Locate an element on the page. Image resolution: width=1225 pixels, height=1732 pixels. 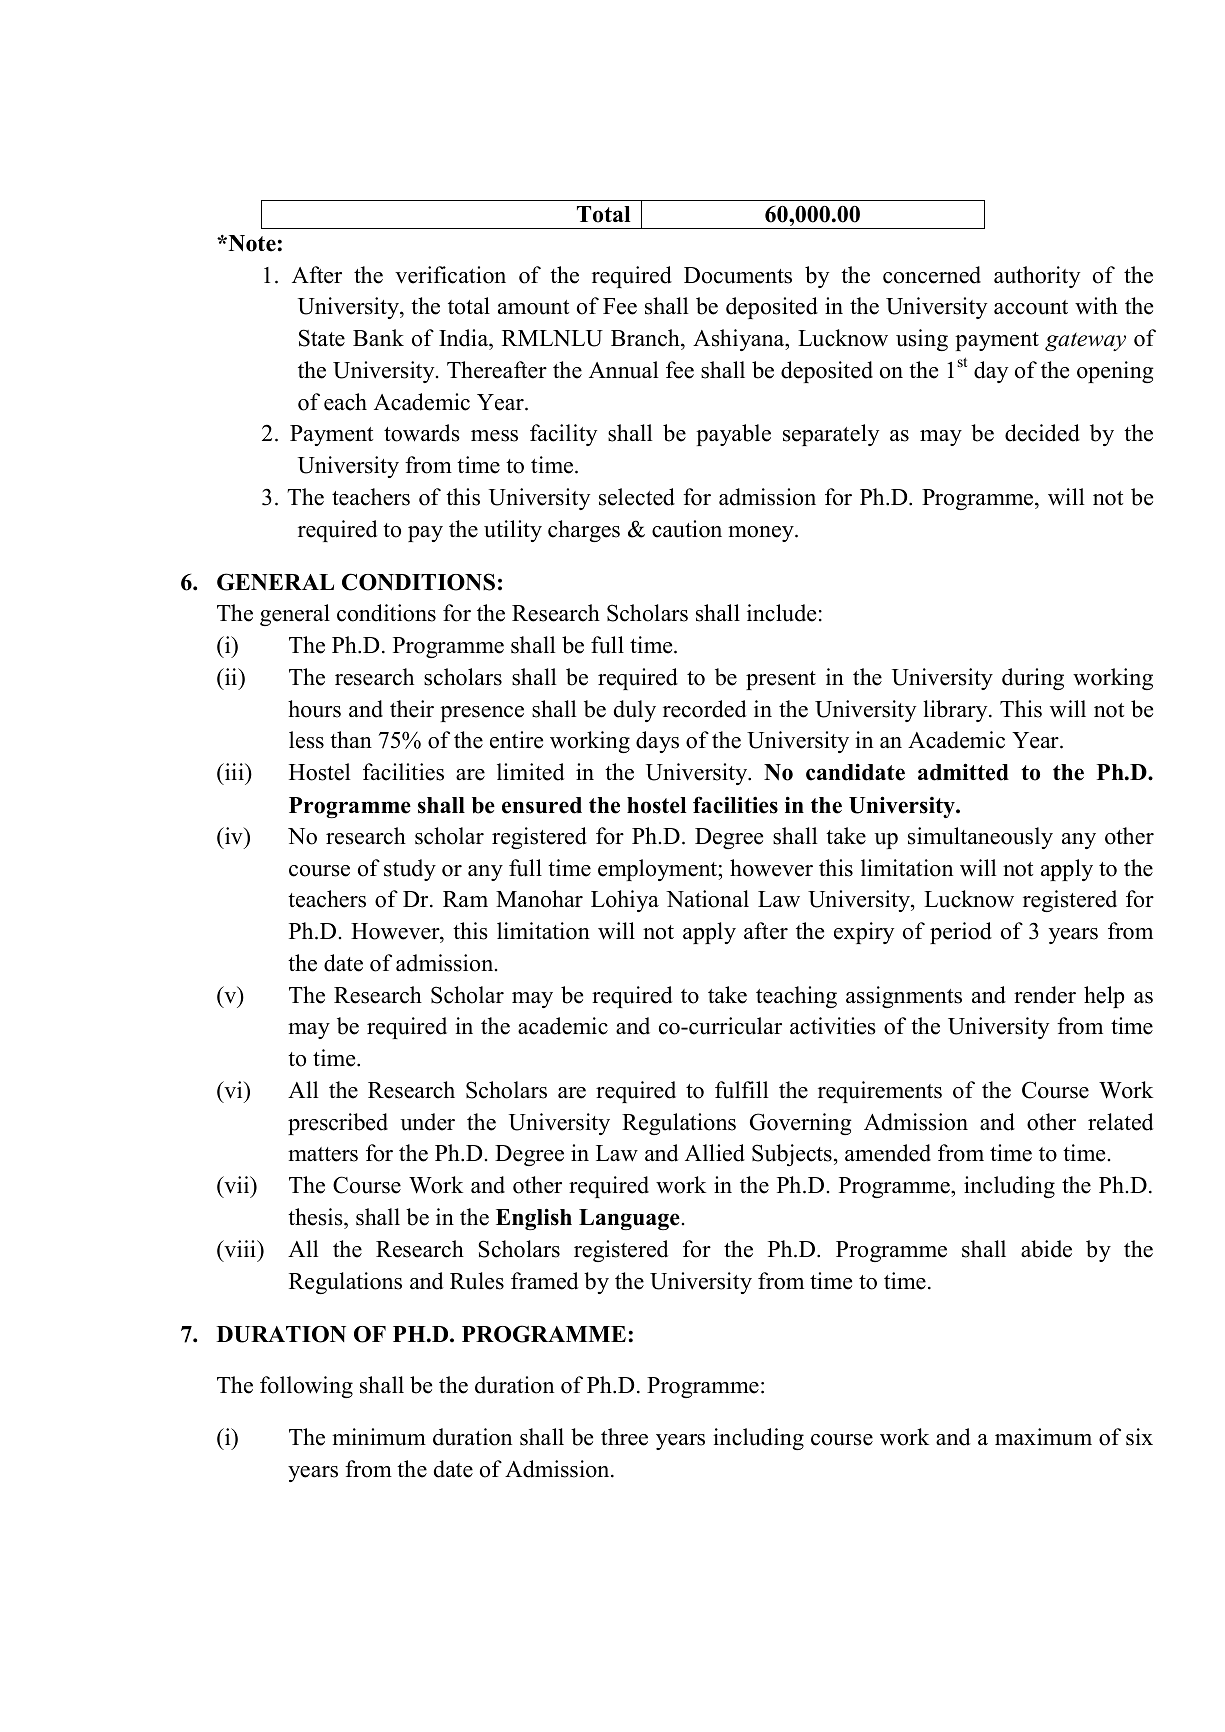
simultaneously is located at coordinates (980, 838).
